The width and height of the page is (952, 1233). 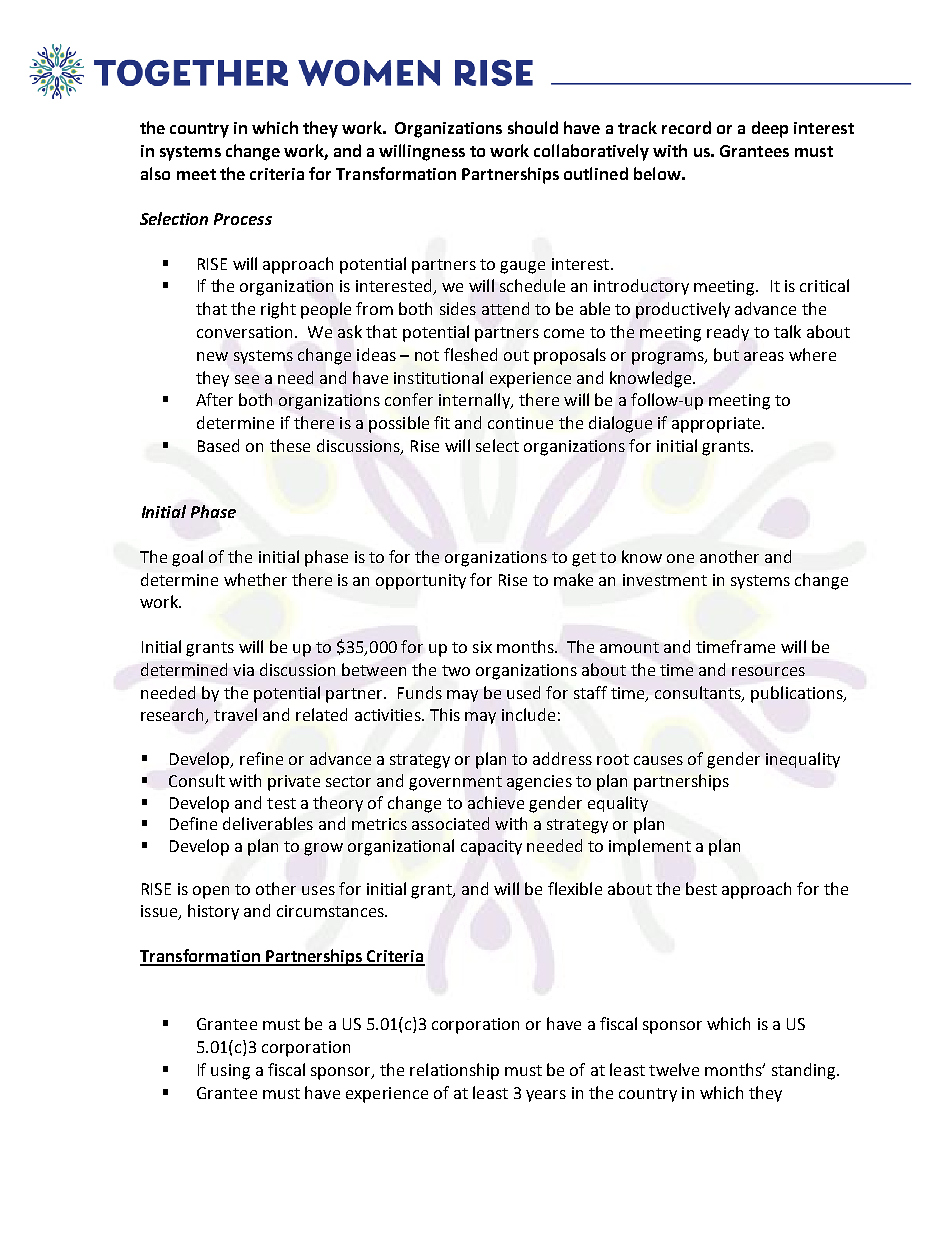 I want to click on whether, so click(x=255, y=579).
